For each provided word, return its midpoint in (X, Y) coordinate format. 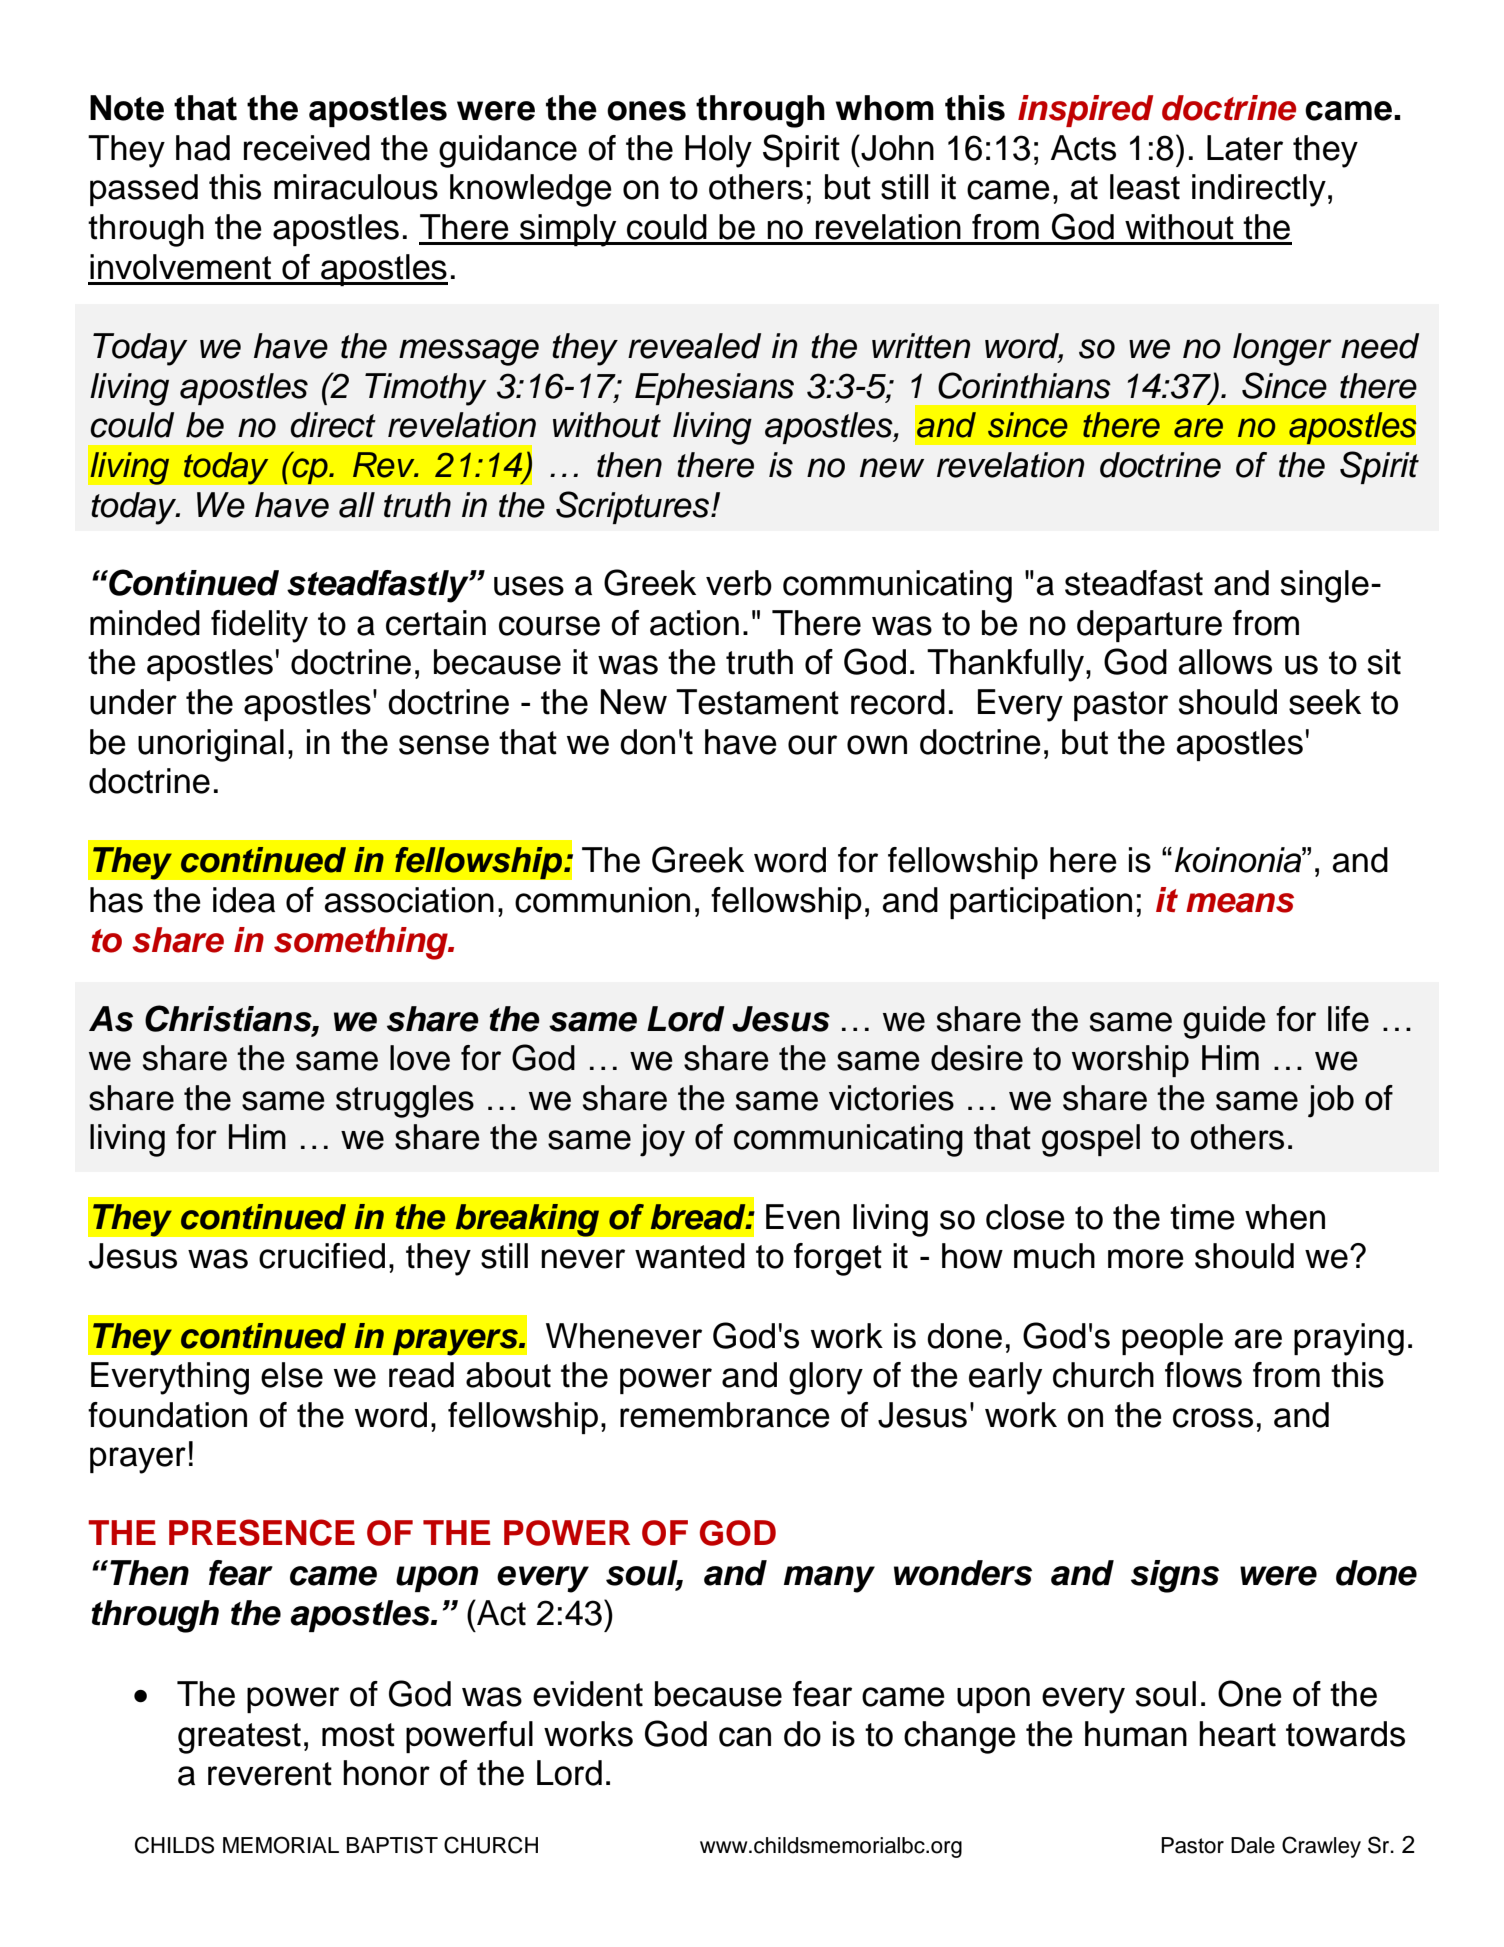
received (307, 148)
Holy (718, 151)
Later (1245, 148)
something (362, 943)
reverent (270, 1774)
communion (602, 900)
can (745, 1737)
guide (1224, 1022)
